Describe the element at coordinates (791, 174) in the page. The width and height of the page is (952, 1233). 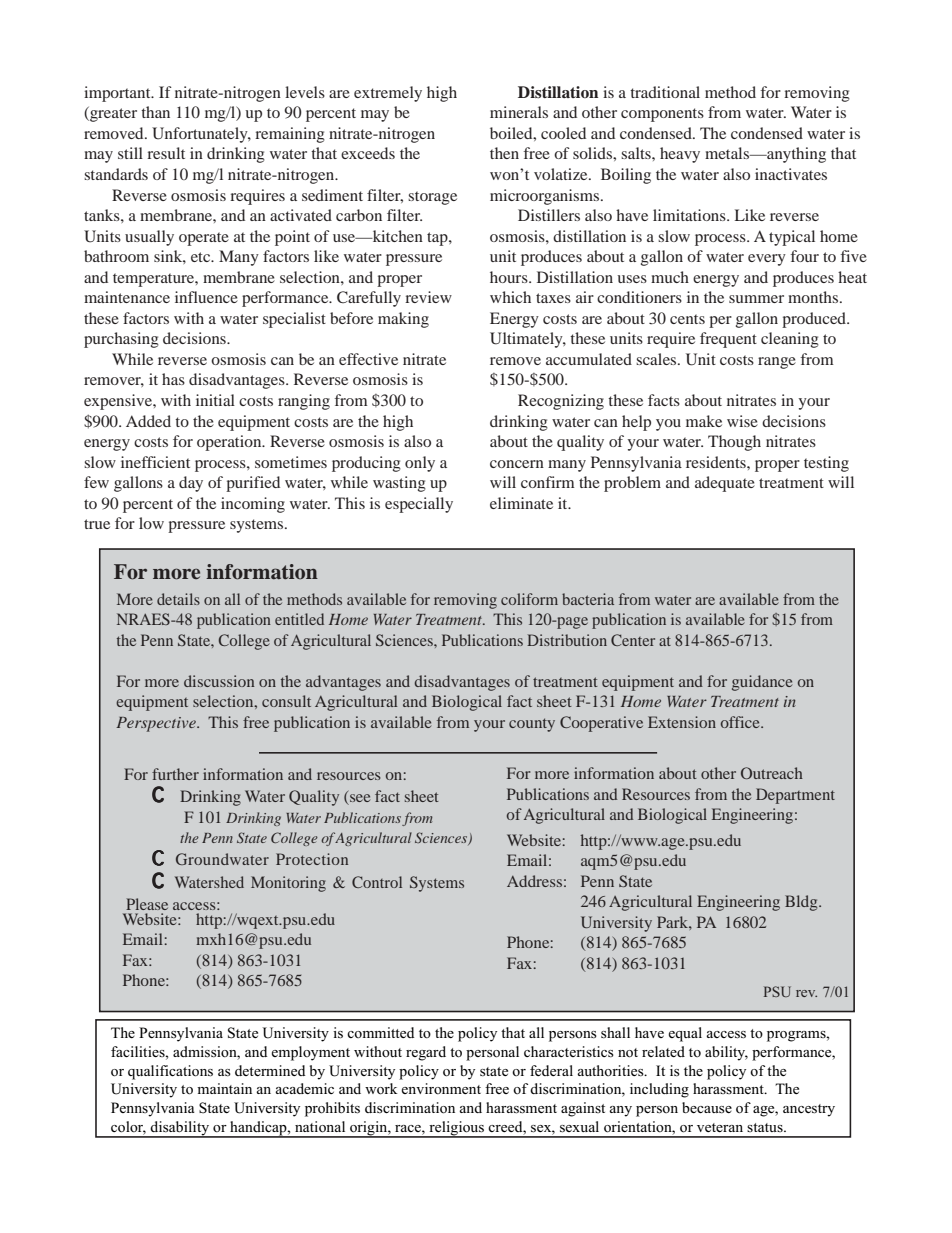
I see `inactivates` at that location.
